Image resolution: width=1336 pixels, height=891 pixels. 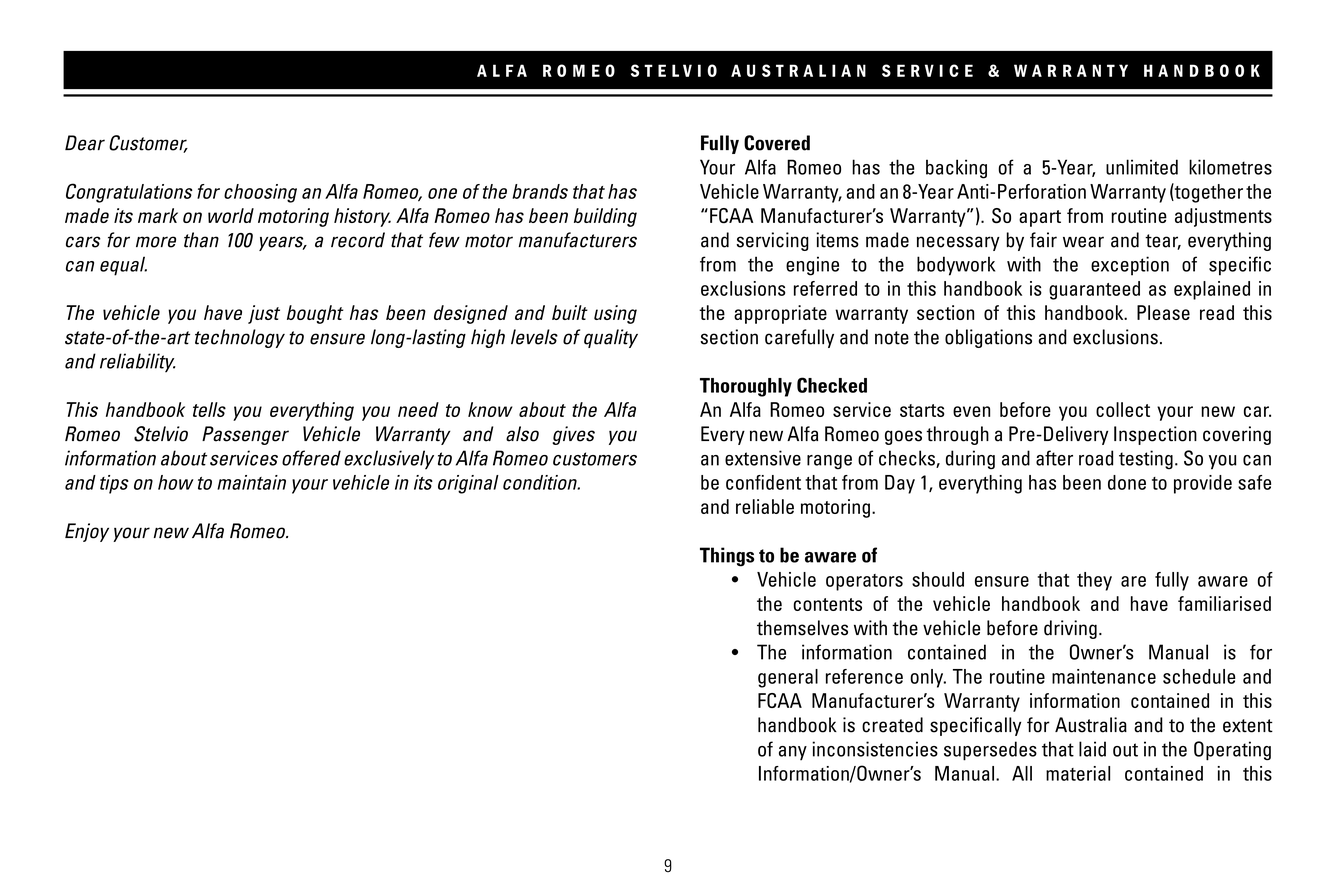 I want to click on Things, so click(x=727, y=557).
